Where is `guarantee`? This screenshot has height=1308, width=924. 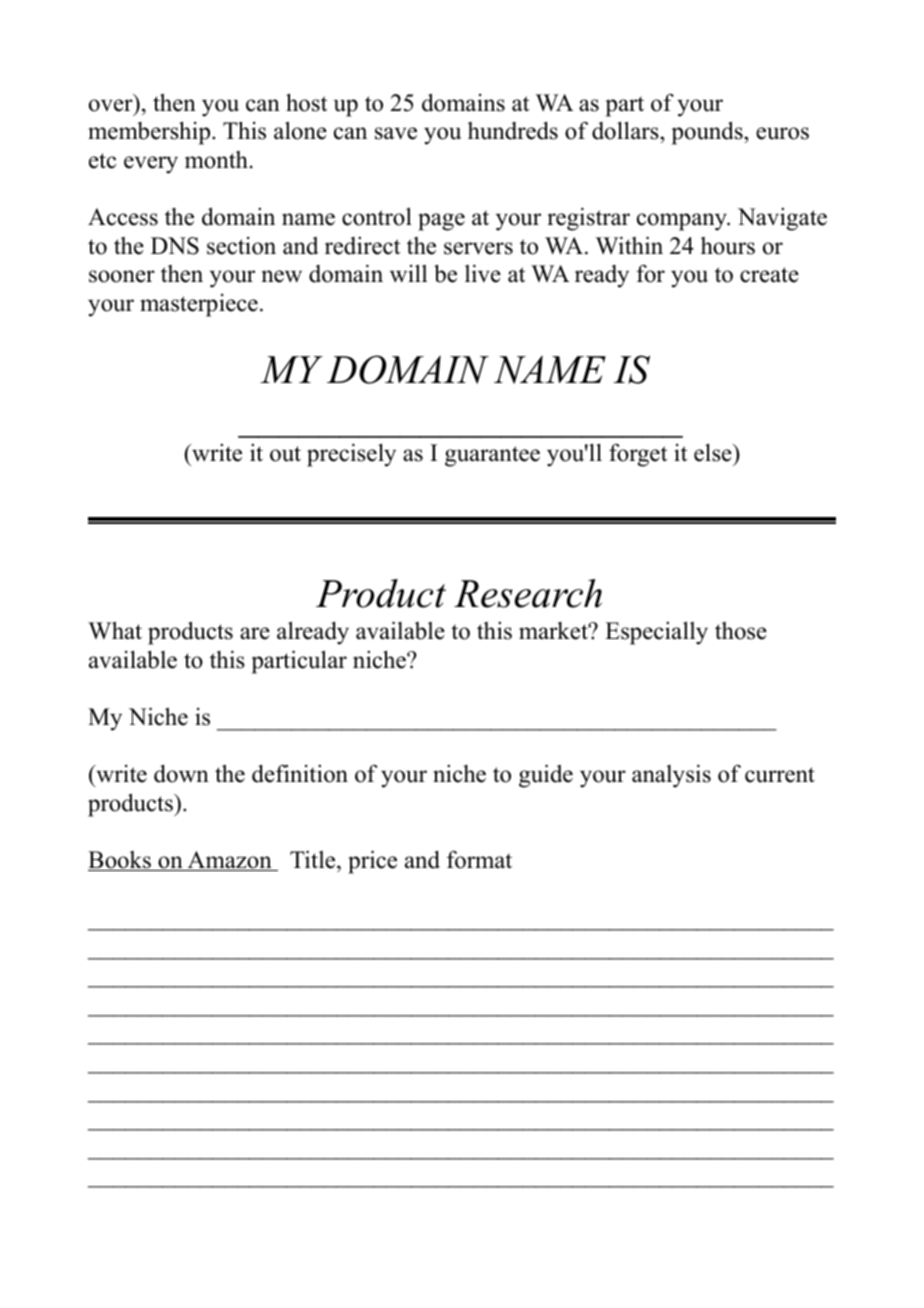 guarantee is located at coordinates (492, 456).
